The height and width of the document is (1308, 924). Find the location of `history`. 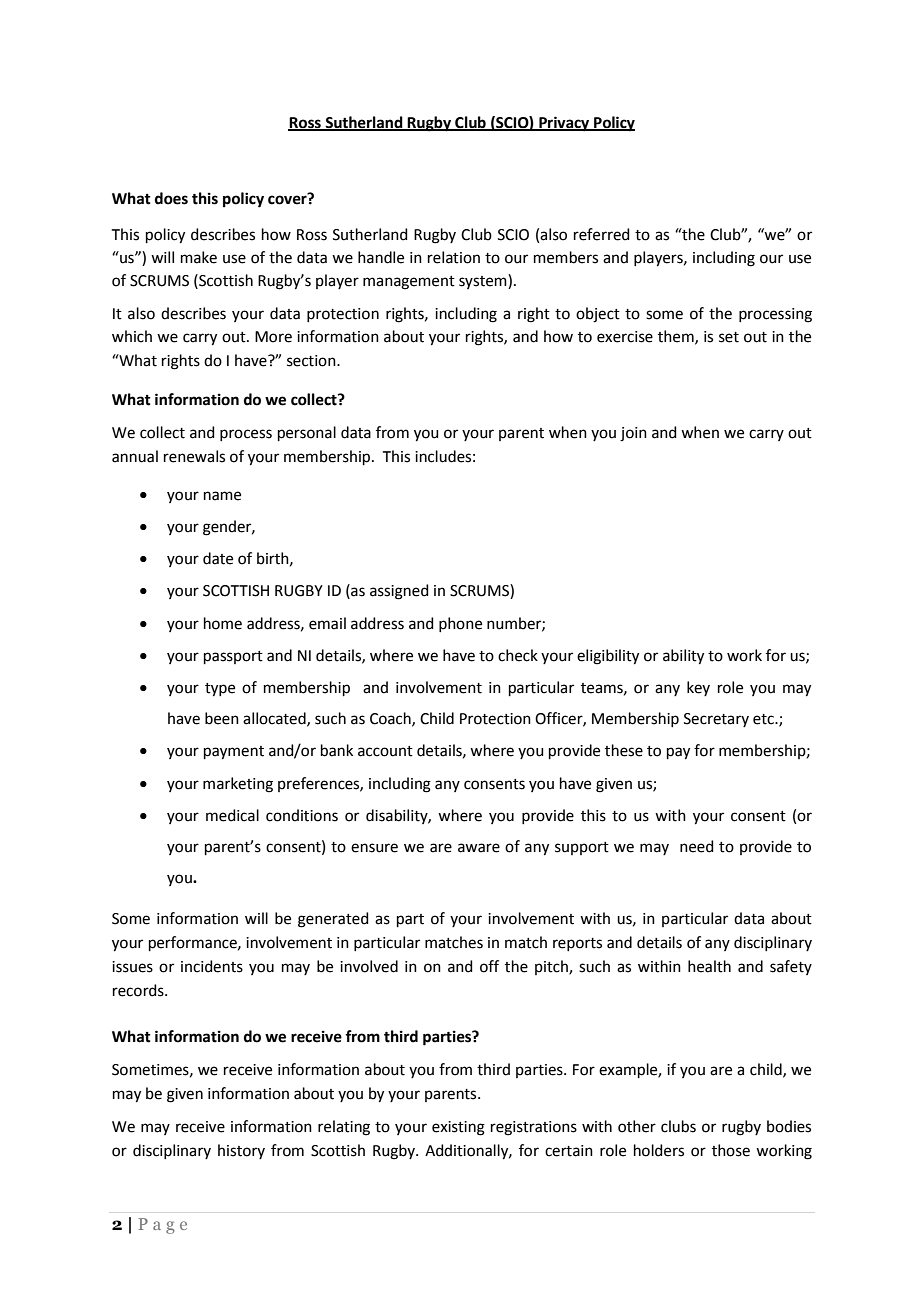

history is located at coordinates (241, 1151).
